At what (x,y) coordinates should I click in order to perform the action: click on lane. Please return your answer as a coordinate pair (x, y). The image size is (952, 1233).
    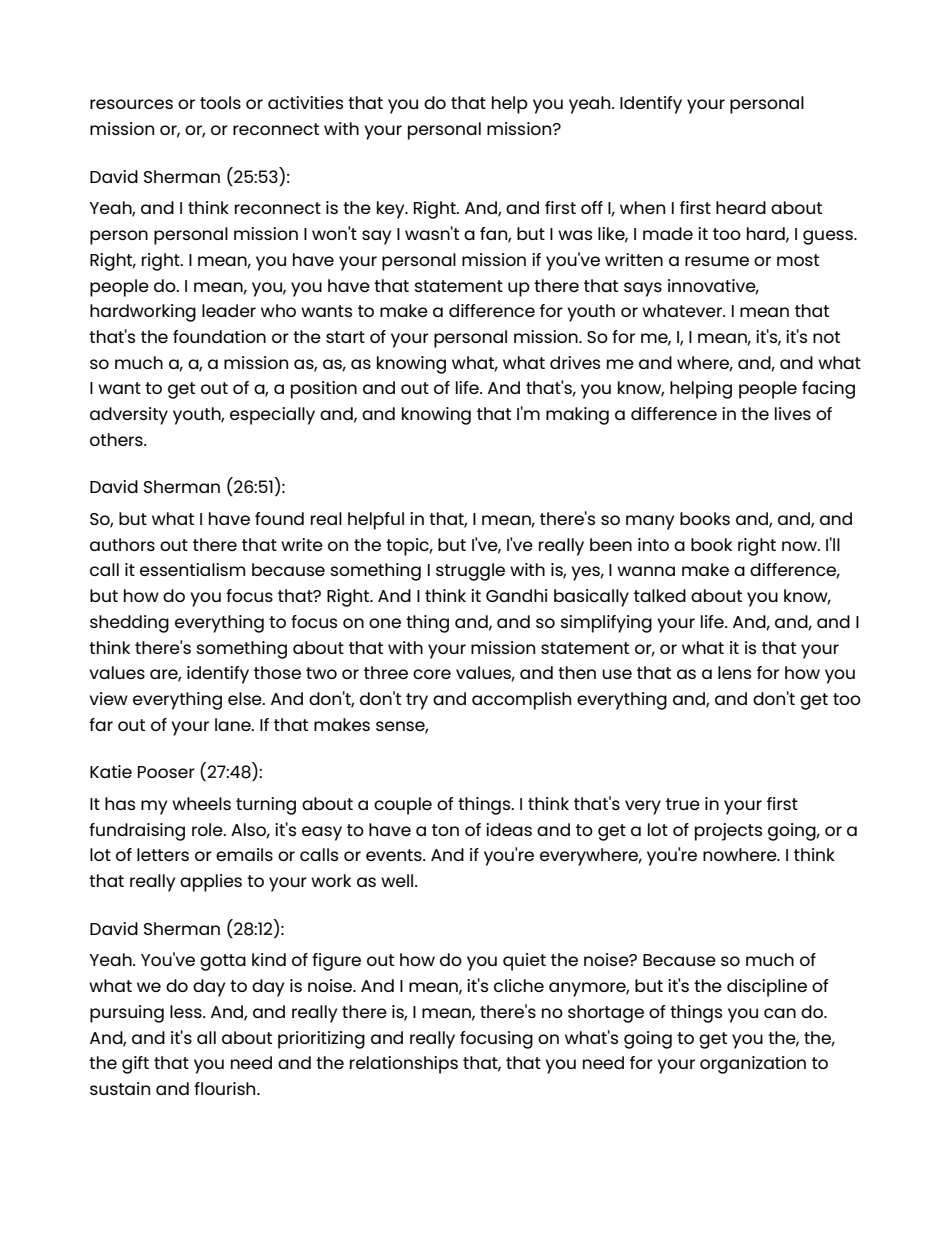
    Looking at the image, I should click on (234, 724).
